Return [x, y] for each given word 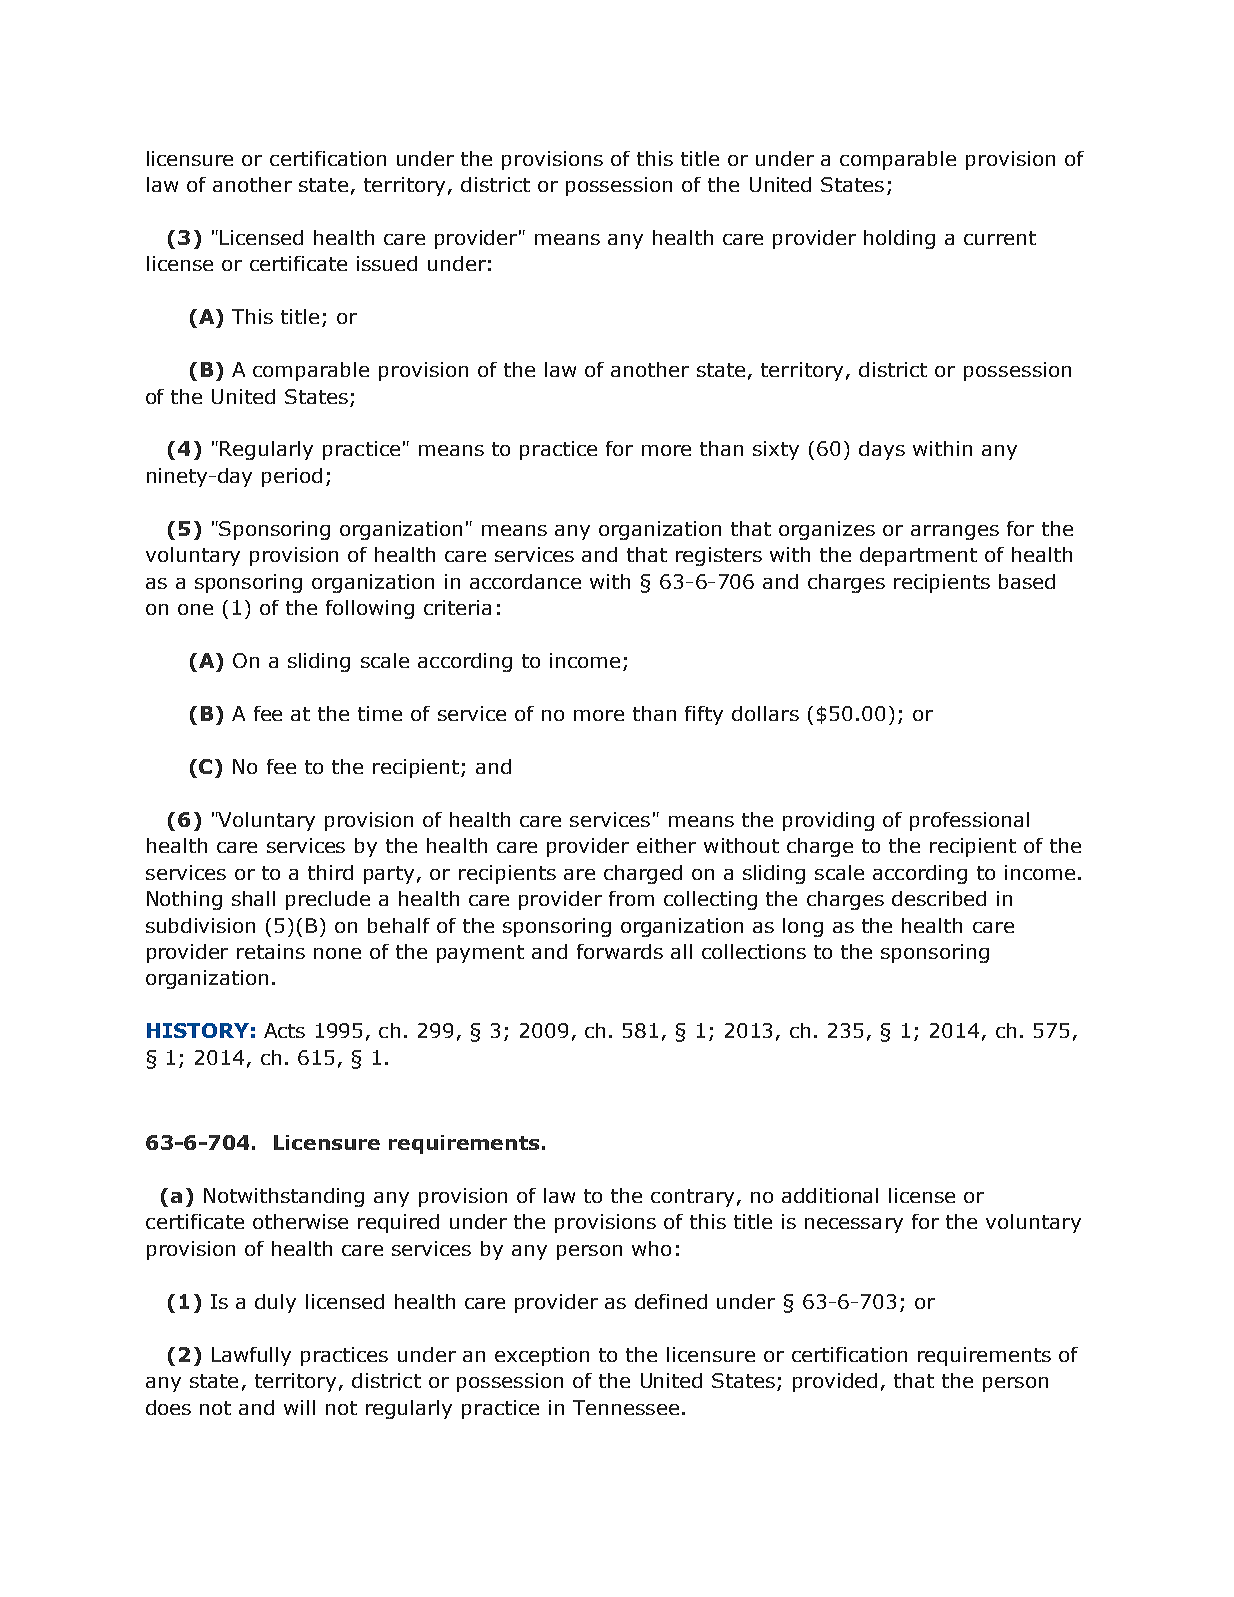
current [1000, 238]
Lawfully [251, 1356]
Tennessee [626, 1407]
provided [835, 1382]
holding [899, 239]
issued [387, 263]
